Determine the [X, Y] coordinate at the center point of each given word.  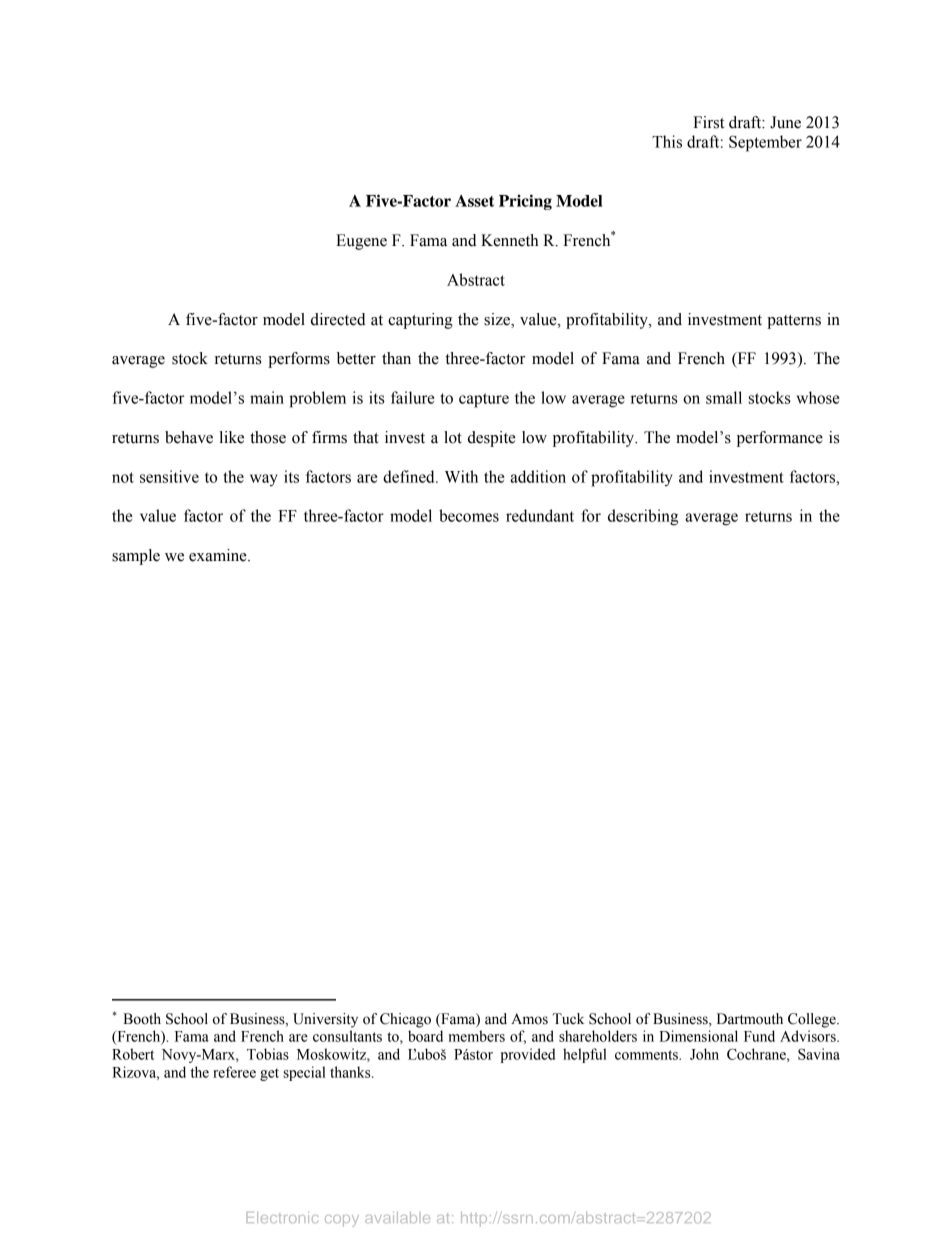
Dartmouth [750, 1019]
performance [780, 439]
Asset [474, 201]
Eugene [361, 242]
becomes [469, 515]
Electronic [282, 1217]
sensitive [169, 476]
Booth [142, 1019]
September [765, 143]
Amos [529, 1019]
